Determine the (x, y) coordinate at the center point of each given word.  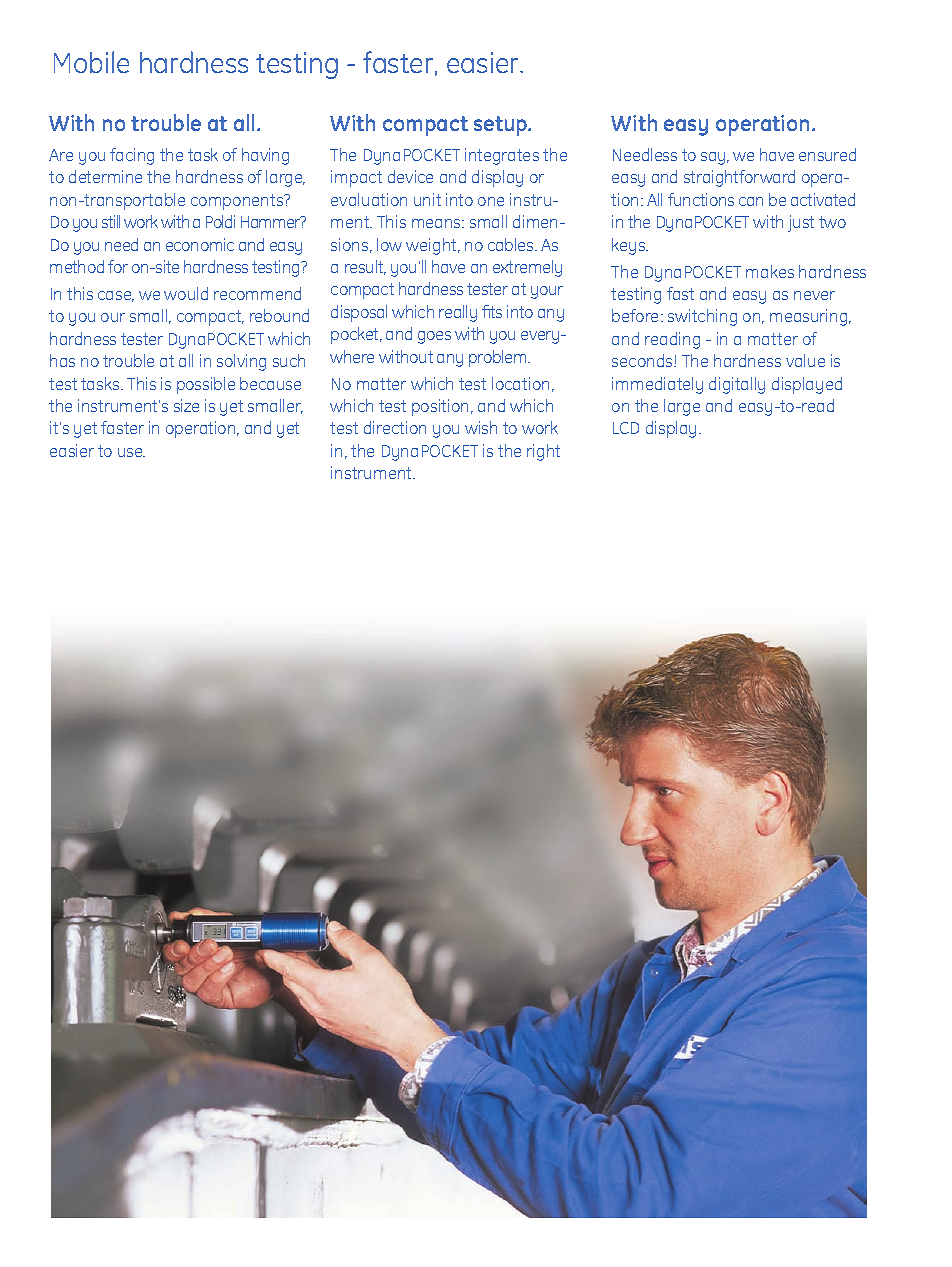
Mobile (91, 62)
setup (502, 126)
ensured (827, 154)
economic (200, 244)
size (186, 405)
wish (481, 427)
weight (432, 246)
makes (770, 271)
